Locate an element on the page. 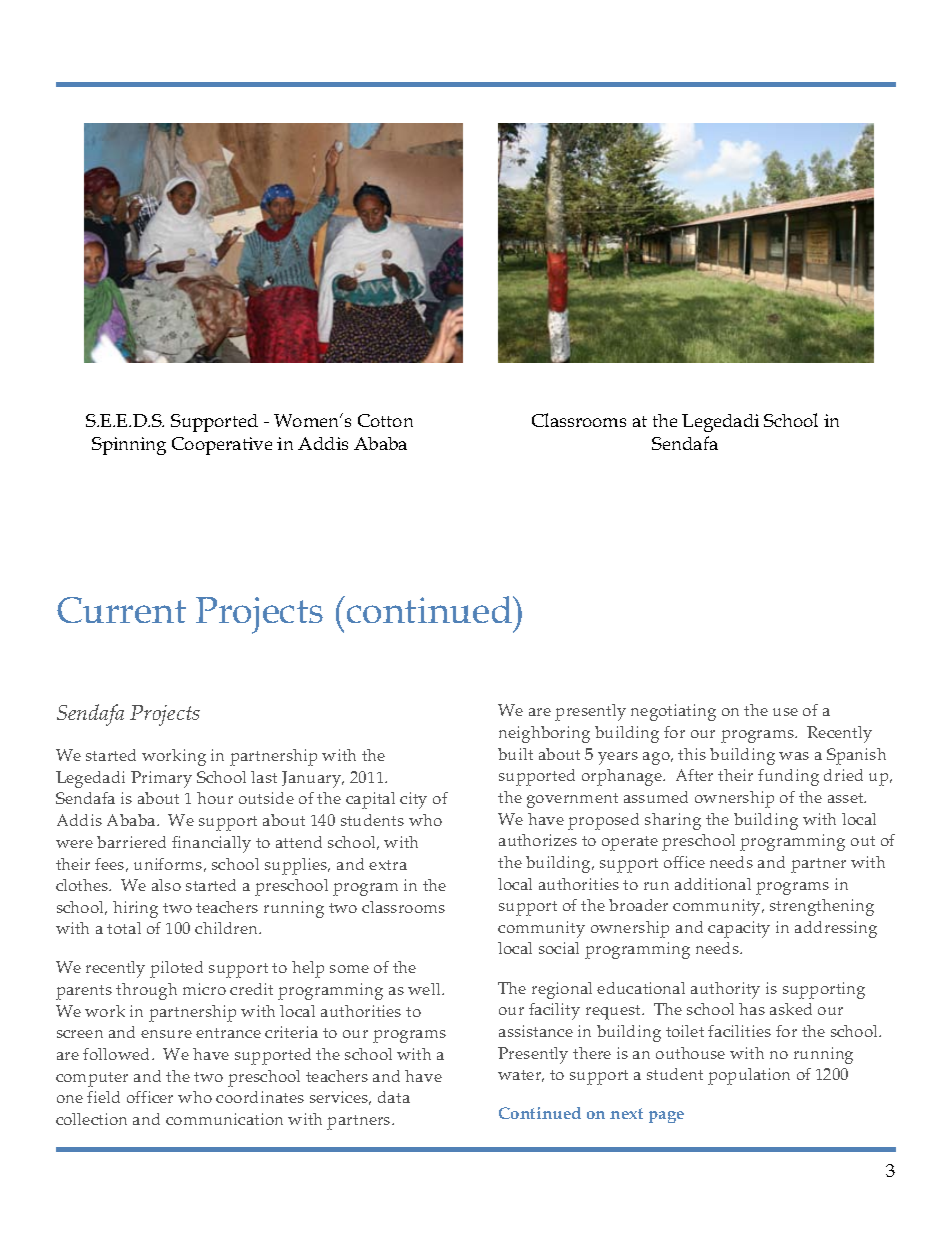 The image size is (952, 1233). Cooperative is located at coordinates (222, 446).
